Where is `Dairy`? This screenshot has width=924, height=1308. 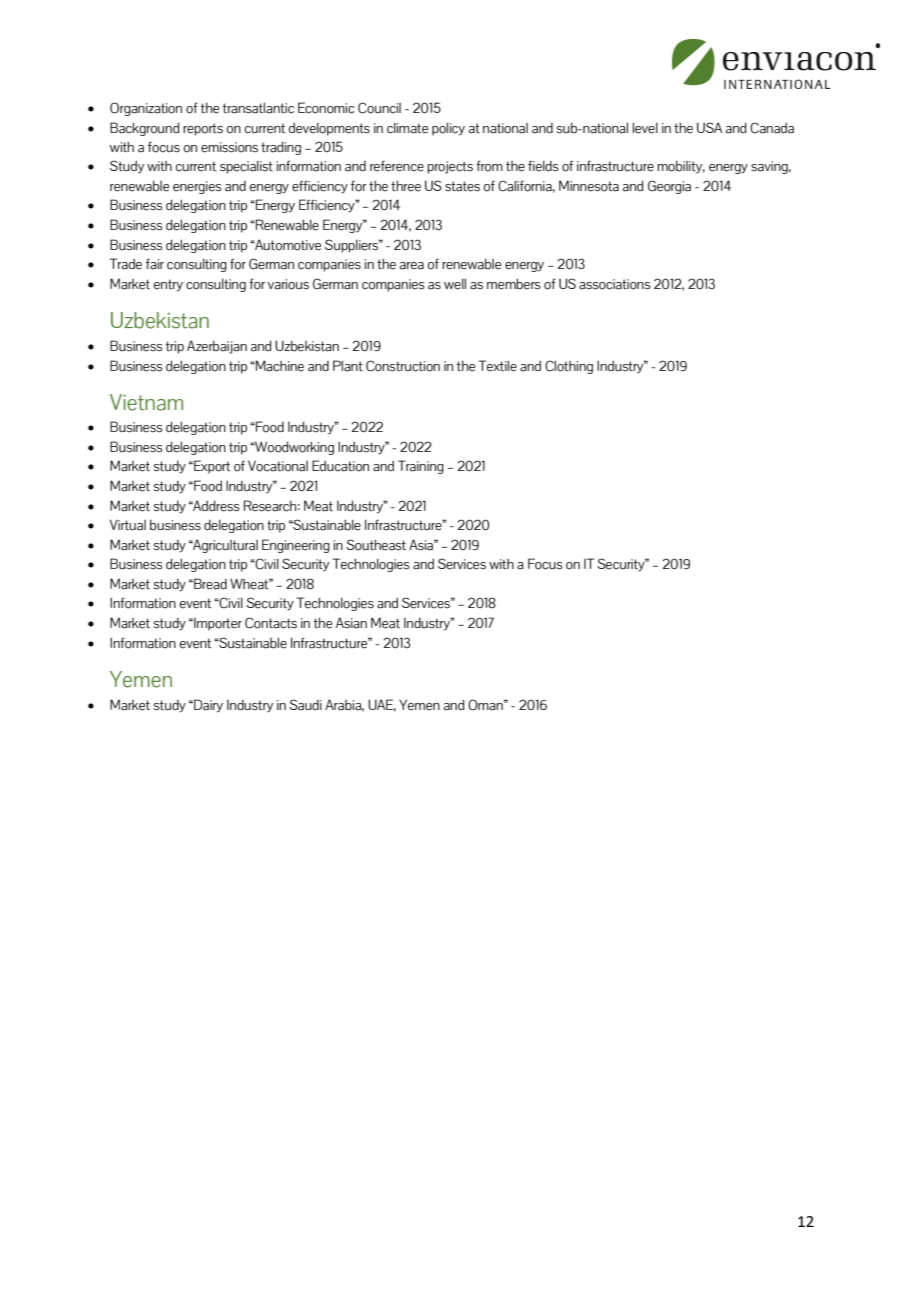
Dairy is located at coordinates (207, 706).
